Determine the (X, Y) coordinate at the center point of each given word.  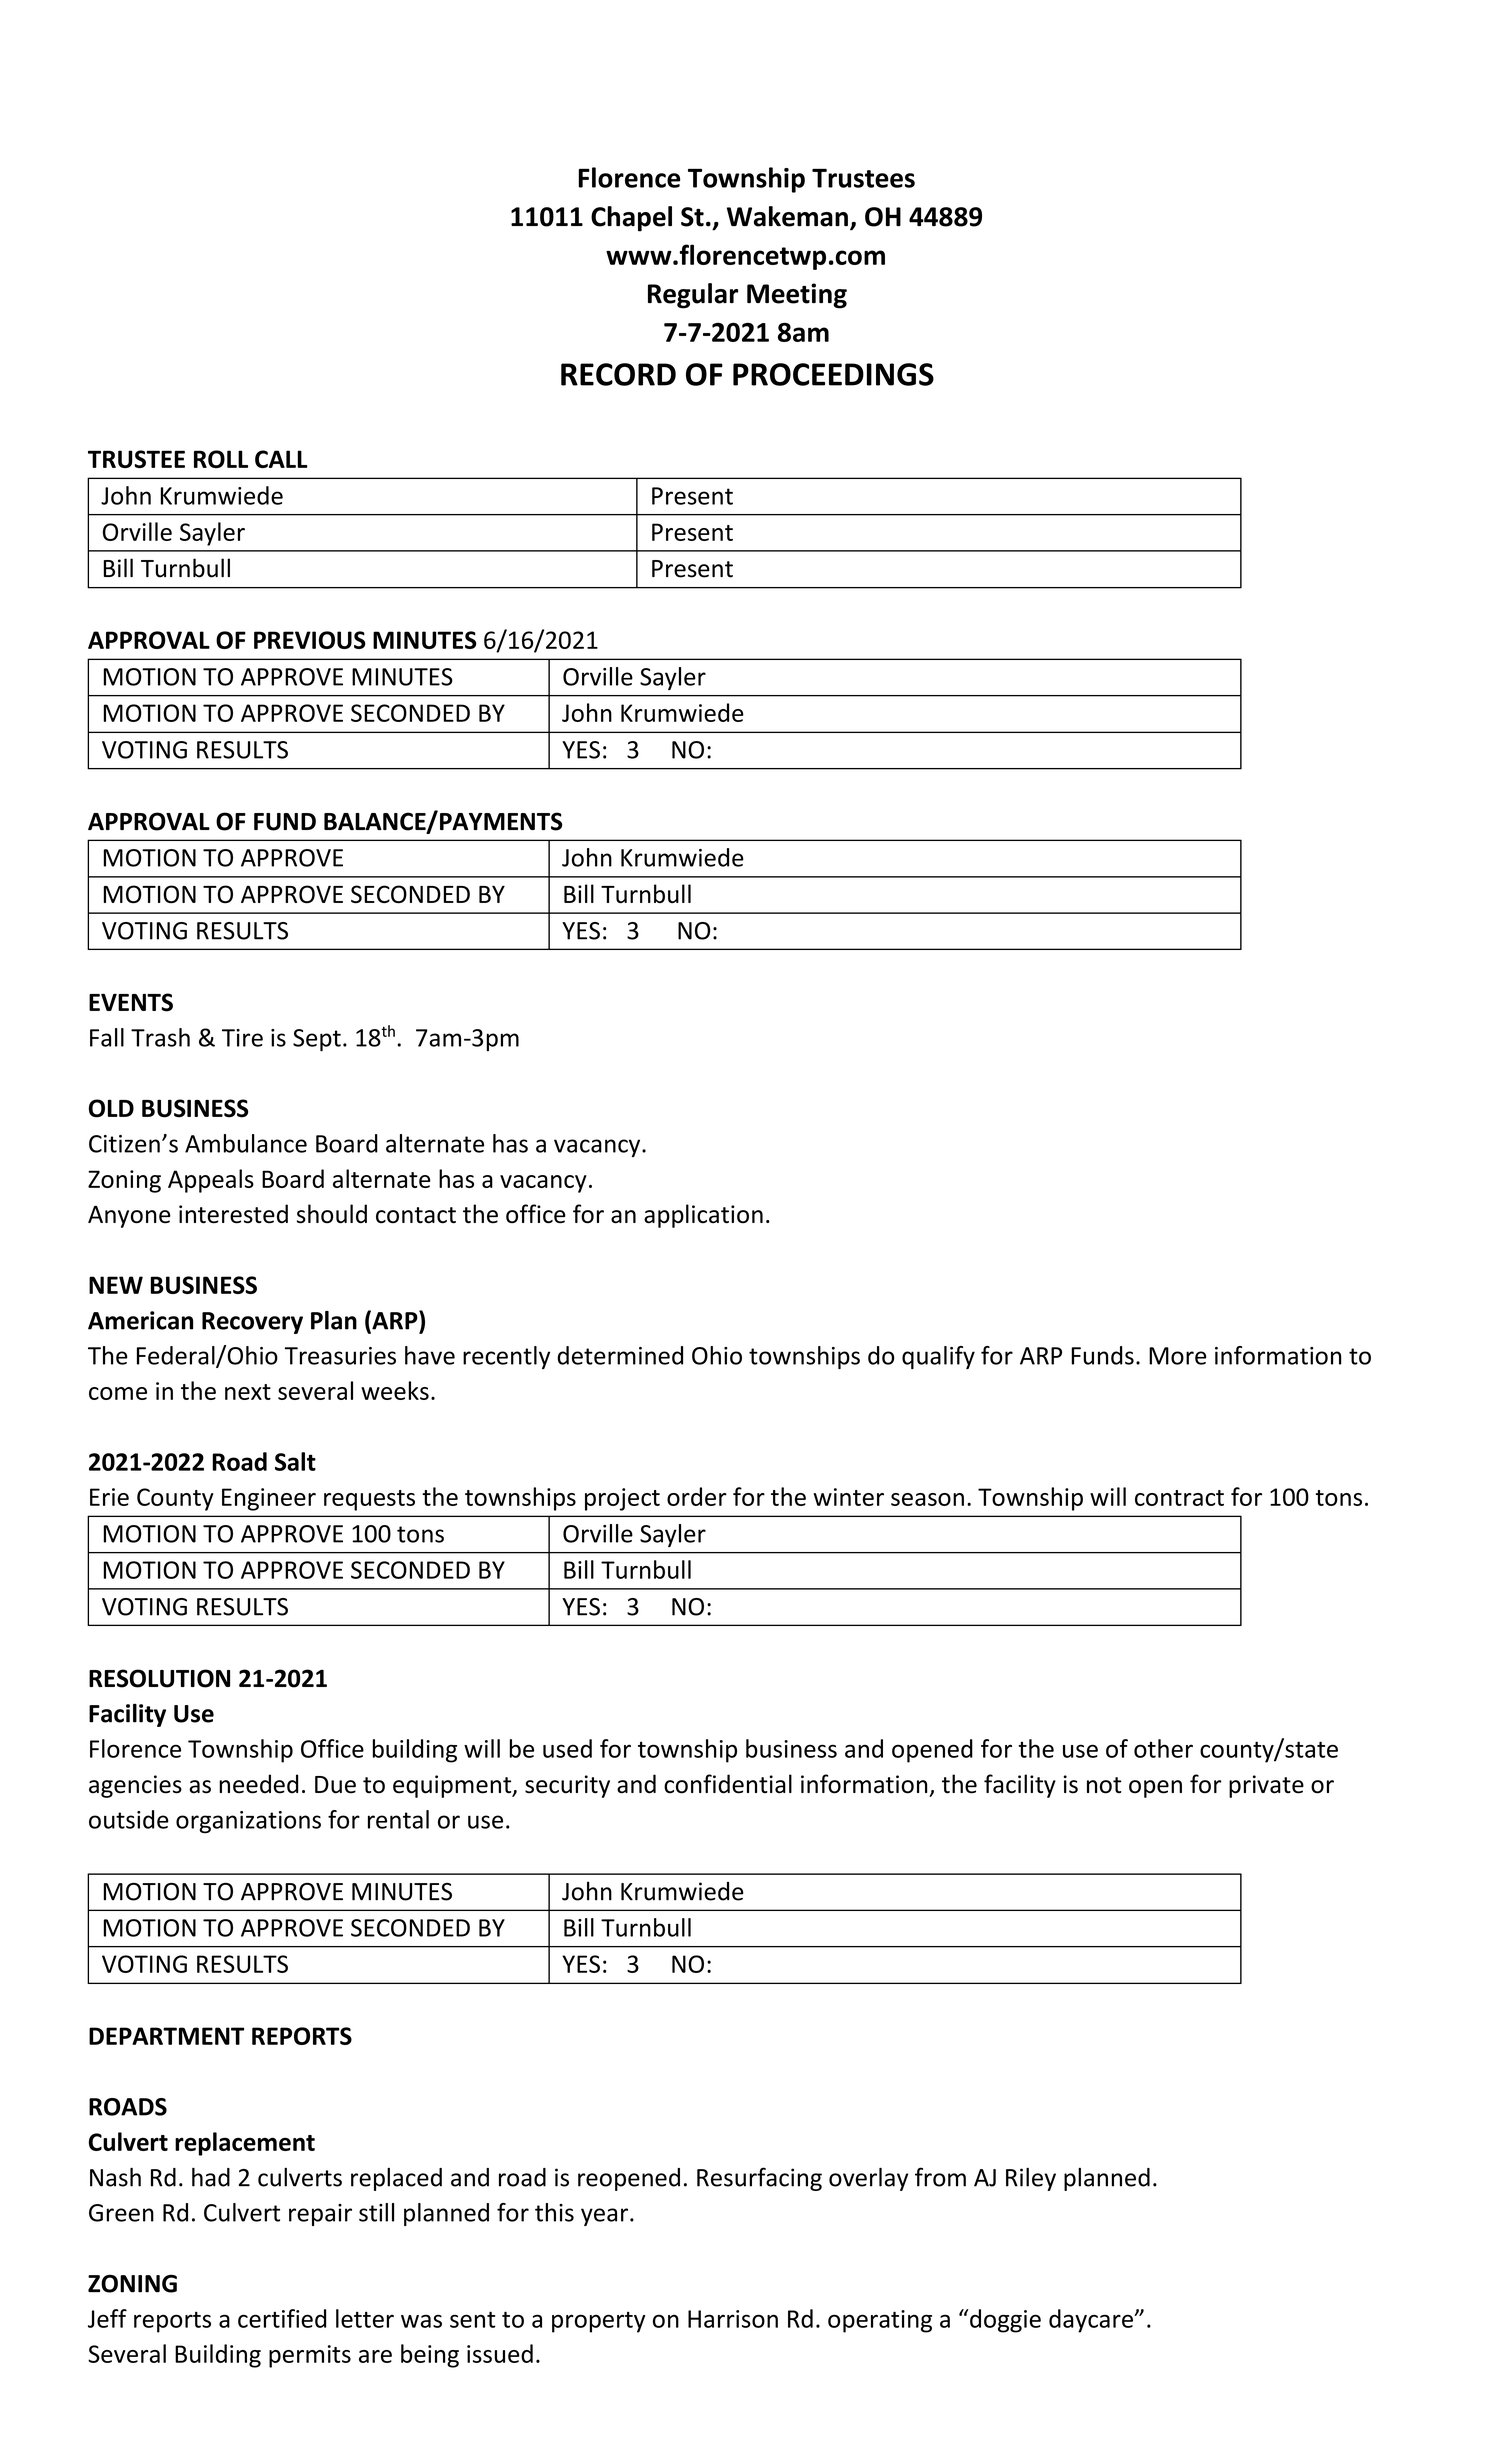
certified (282, 2318)
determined (620, 1355)
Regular (693, 296)
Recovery (252, 1323)
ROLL (221, 459)
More (1178, 1356)
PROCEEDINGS (833, 374)
